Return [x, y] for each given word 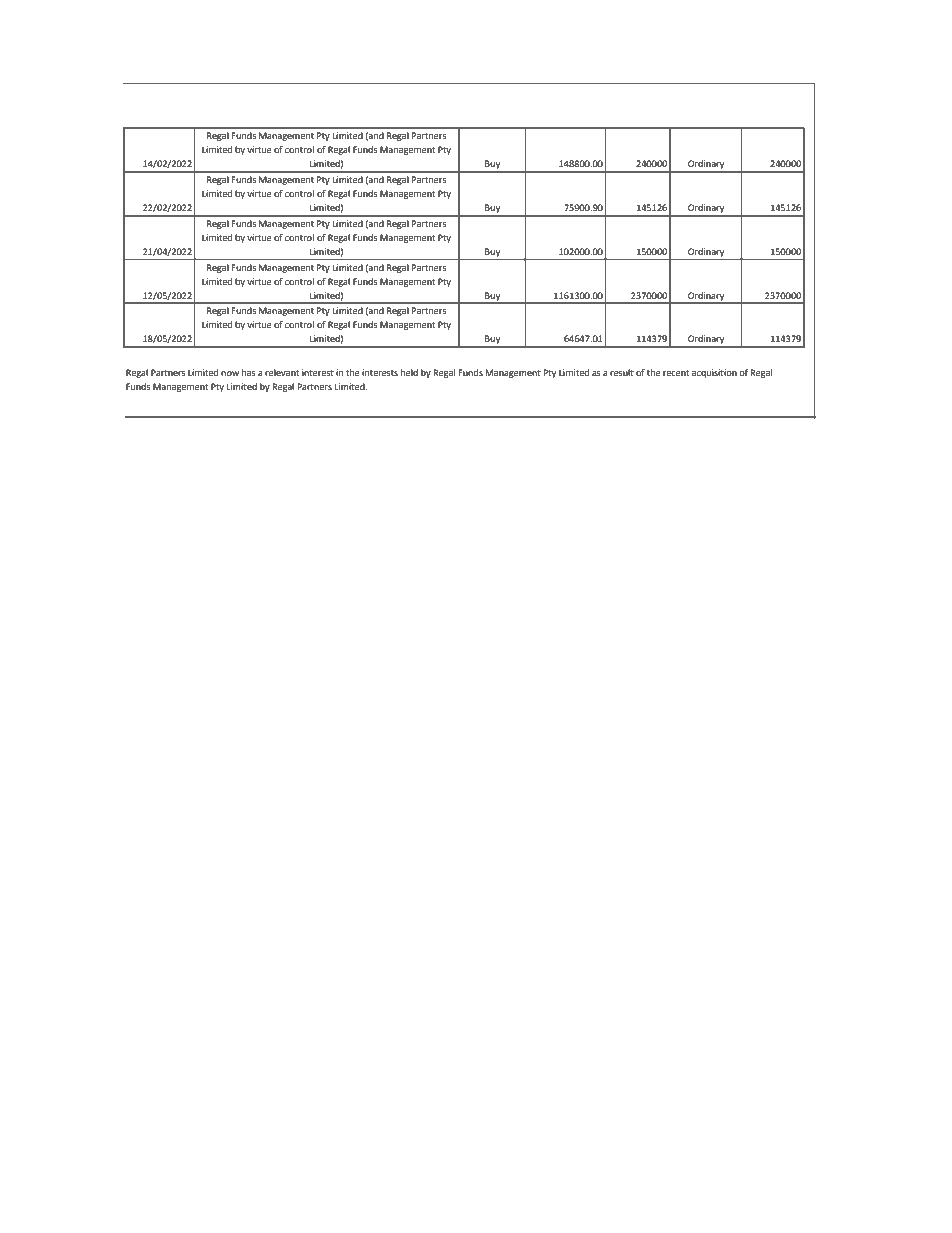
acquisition [714, 373]
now [230, 373]
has [249, 372]
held [409, 372]
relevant [282, 372]
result [622, 372]
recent [676, 373]
